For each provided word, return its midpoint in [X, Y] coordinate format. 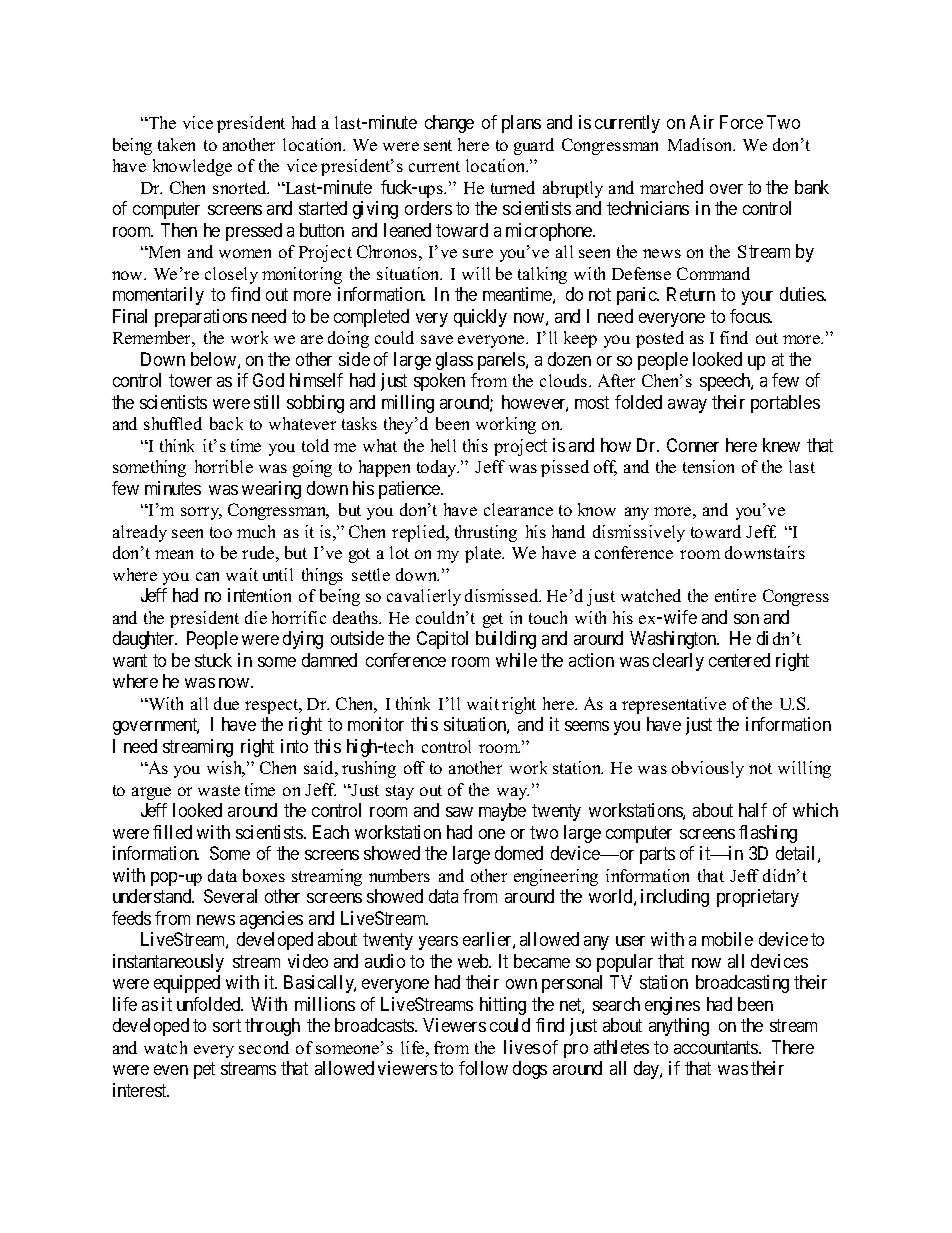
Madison [701, 144]
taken [176, 144]
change [449, 124]
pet [204, 1071]
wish [226, 769]
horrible [224, 466]
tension [708, 466]
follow [483, 1068]
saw [459, 812]
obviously [708, 769]
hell [443, 445]
